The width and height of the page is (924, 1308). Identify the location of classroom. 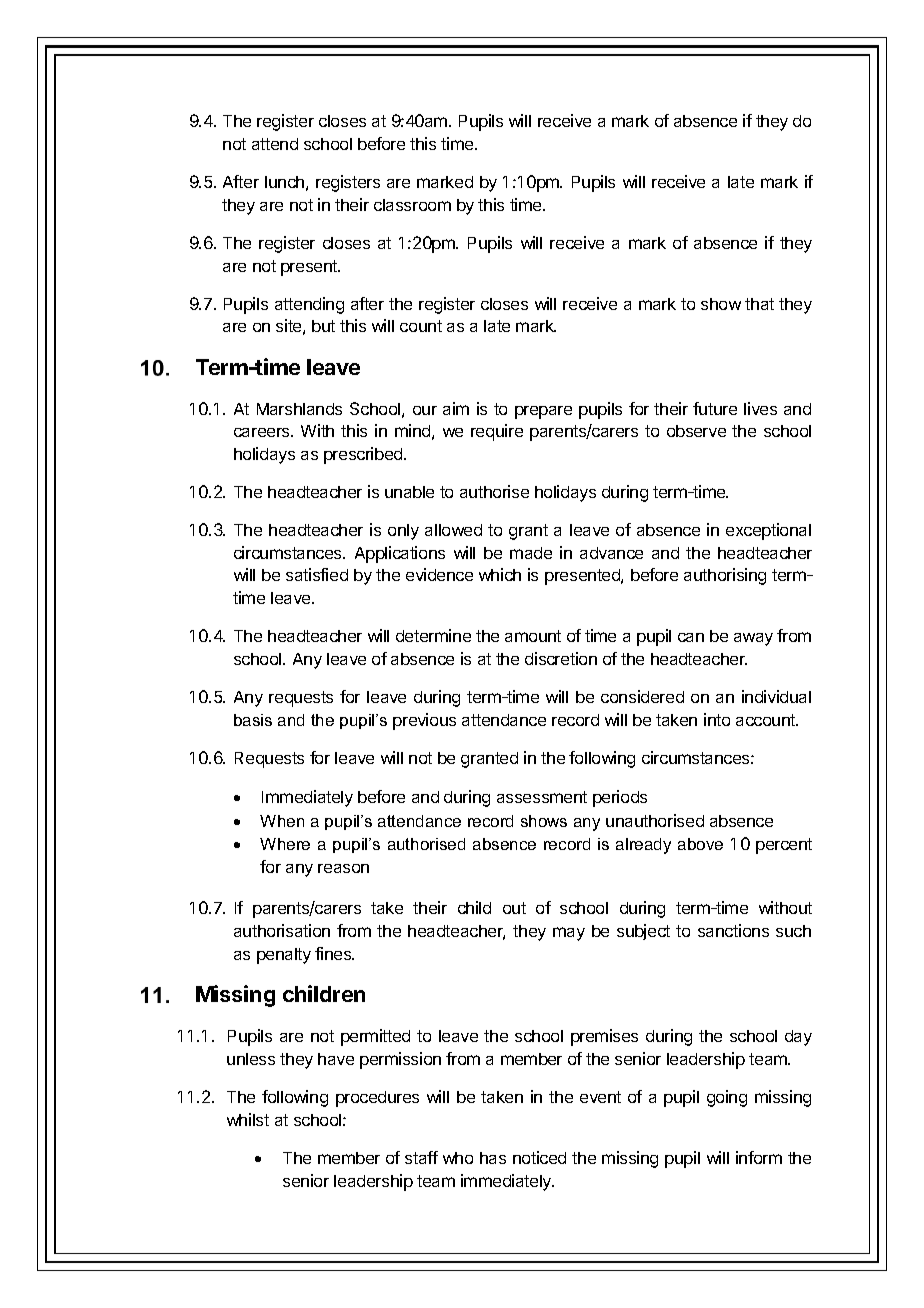
(412, 205).
